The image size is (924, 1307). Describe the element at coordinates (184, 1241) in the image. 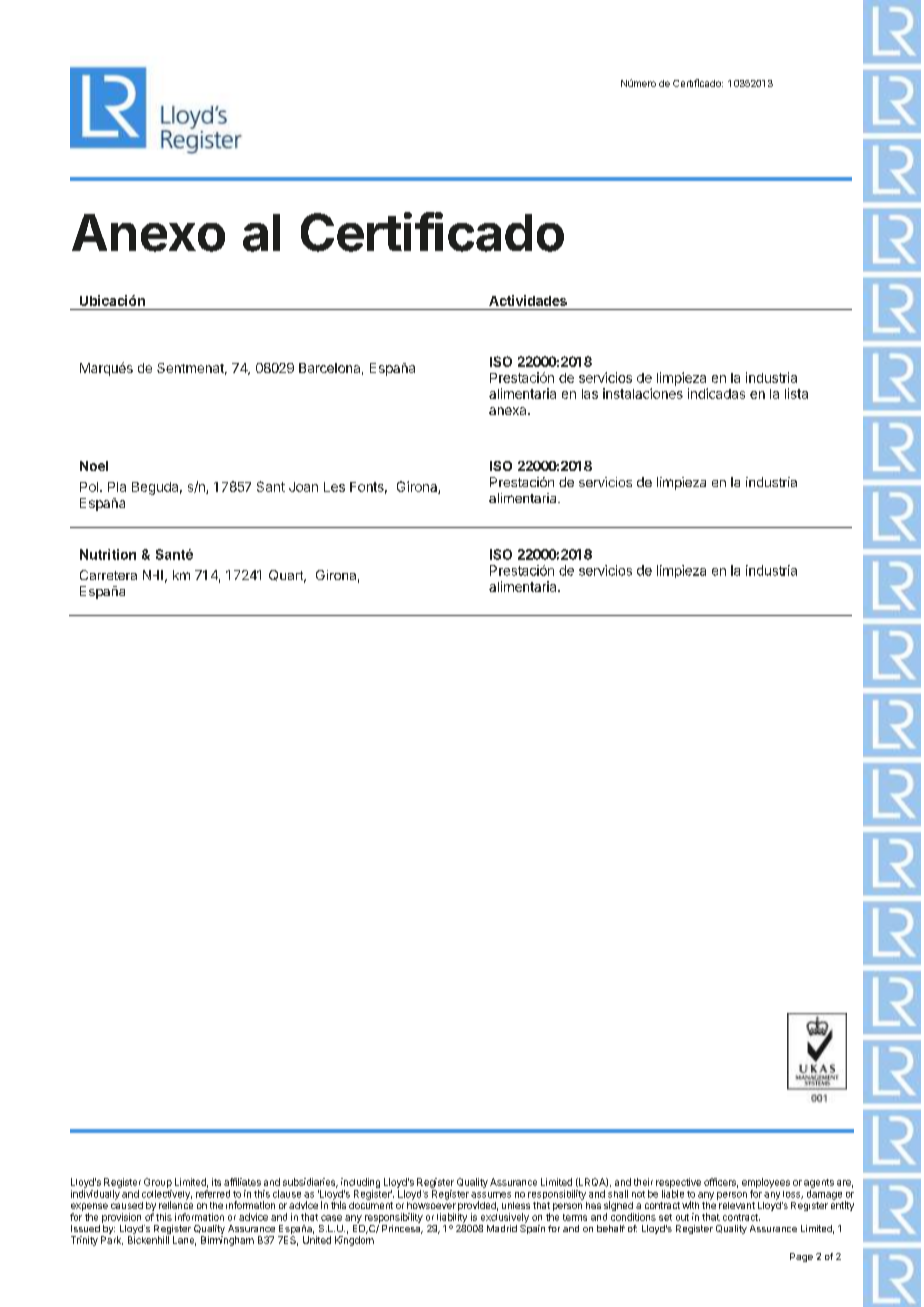

I see `Lane` at that location.
